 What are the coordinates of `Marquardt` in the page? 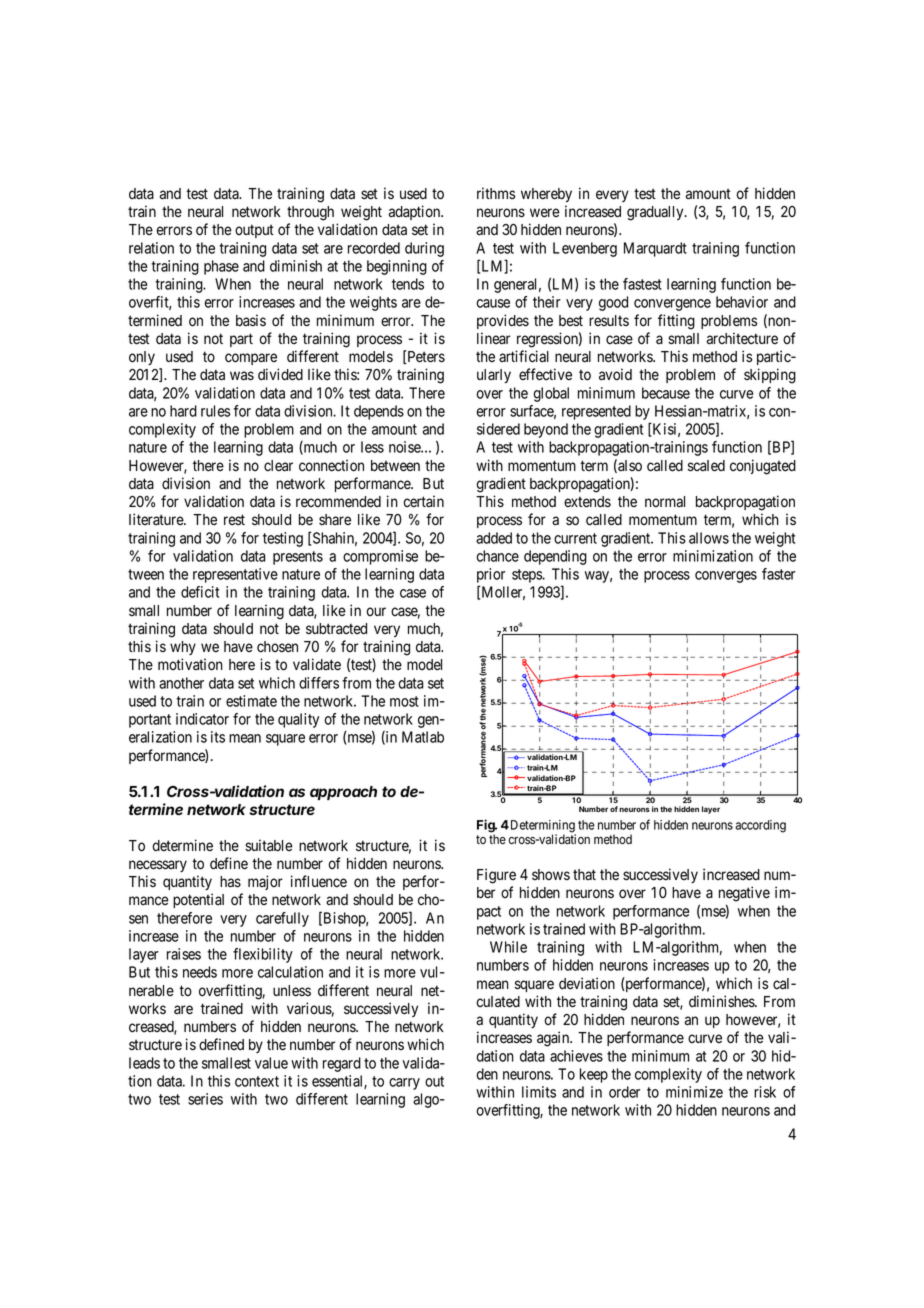 It's located at (655, 249).
